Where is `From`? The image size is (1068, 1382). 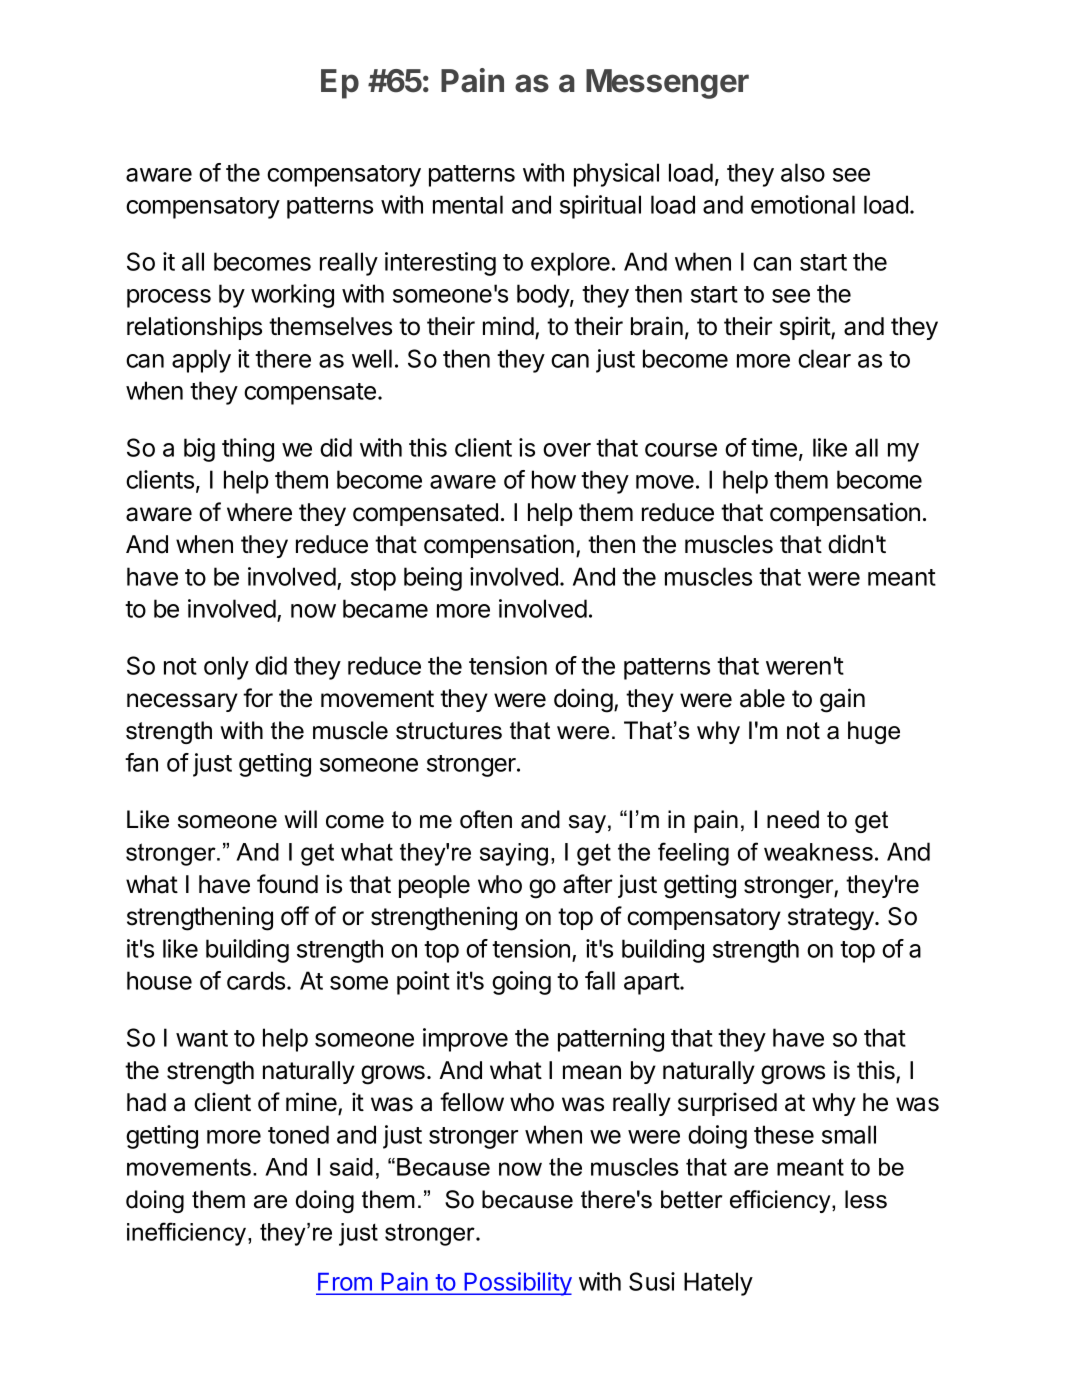
From is located at coordinates (345, 1282).
